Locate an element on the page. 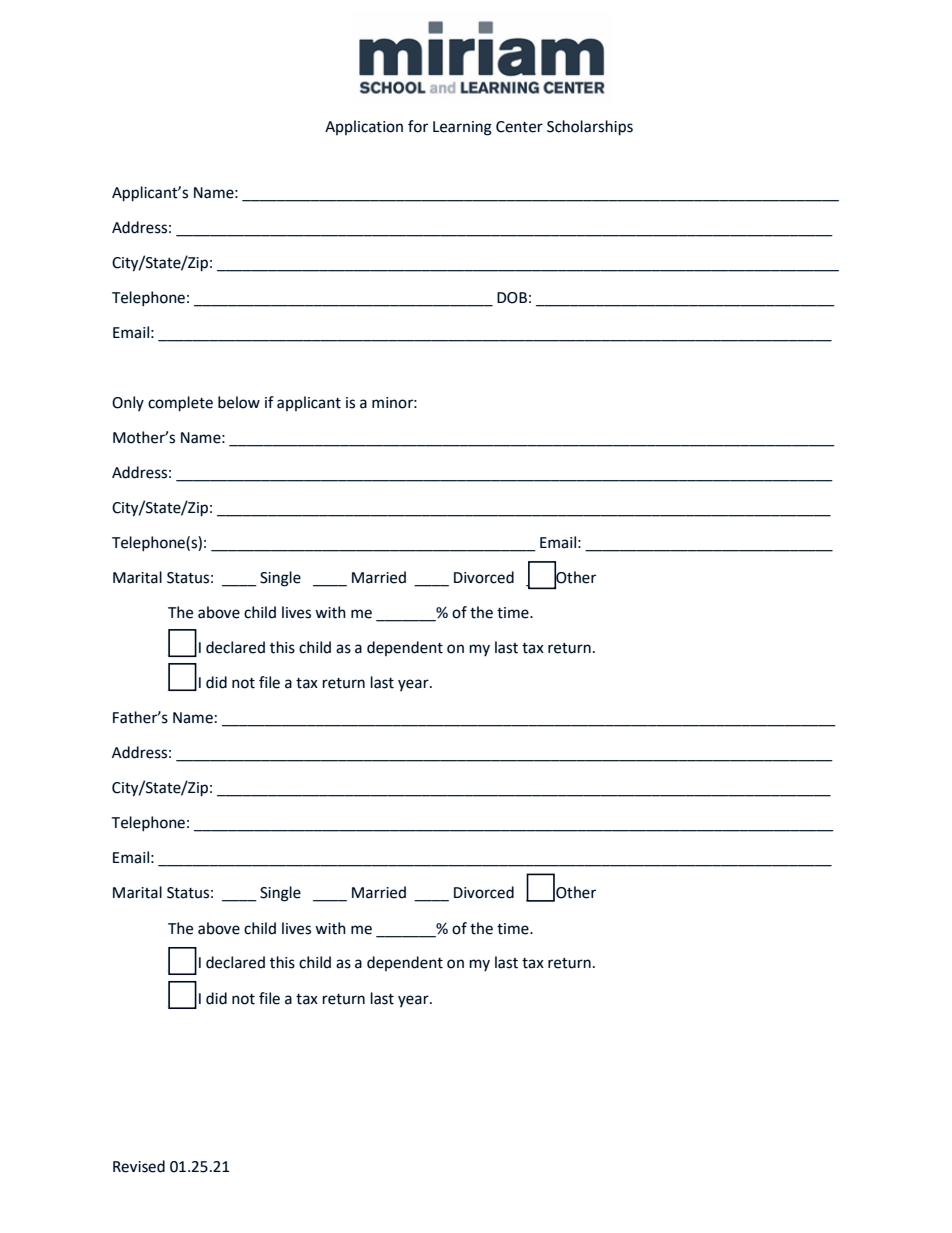 This image has width=952, height=1233. complete is located at coordinates (180, 404).
